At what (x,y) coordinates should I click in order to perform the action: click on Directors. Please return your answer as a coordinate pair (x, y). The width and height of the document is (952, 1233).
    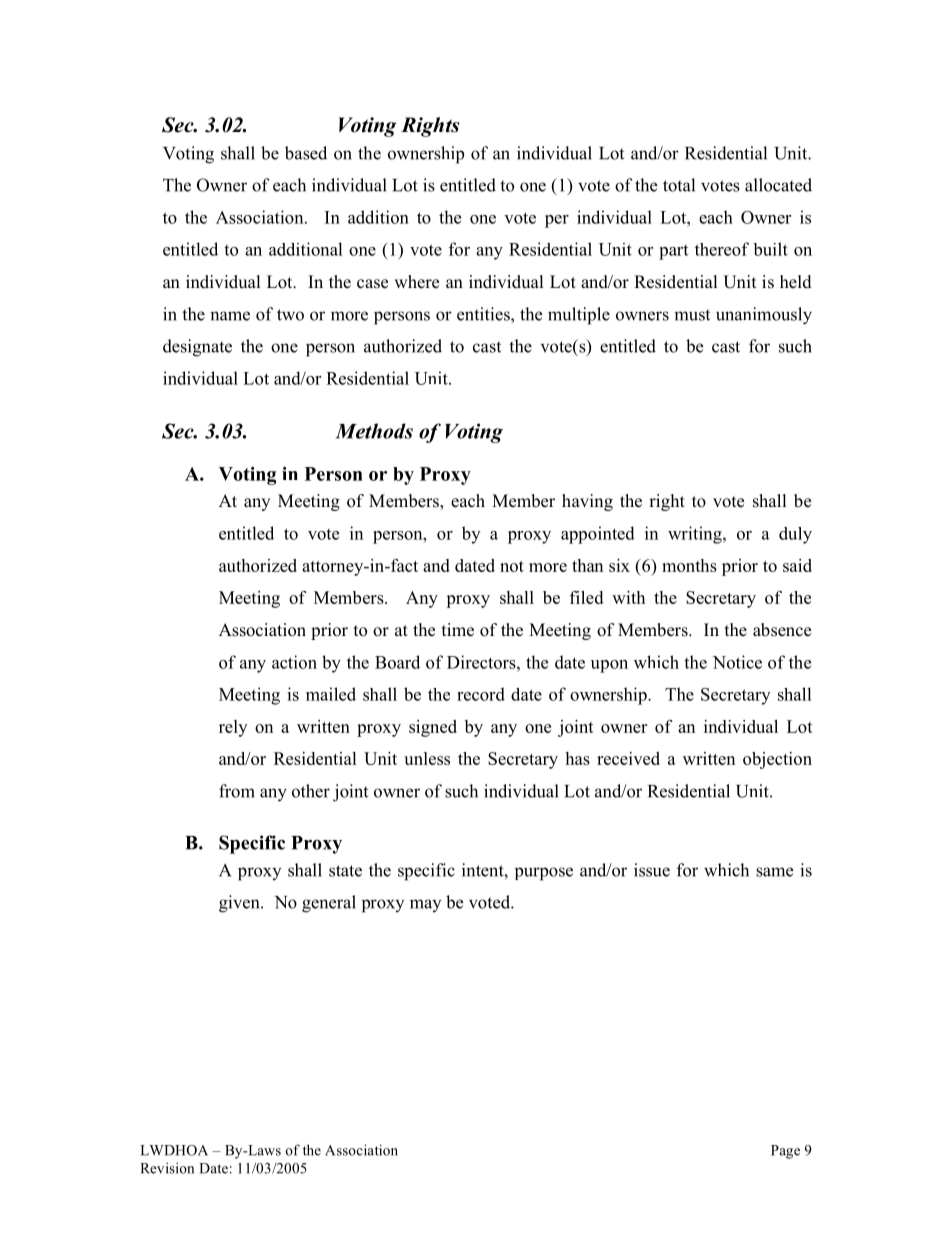
    Looking at the image, I should click on (482, 662).
